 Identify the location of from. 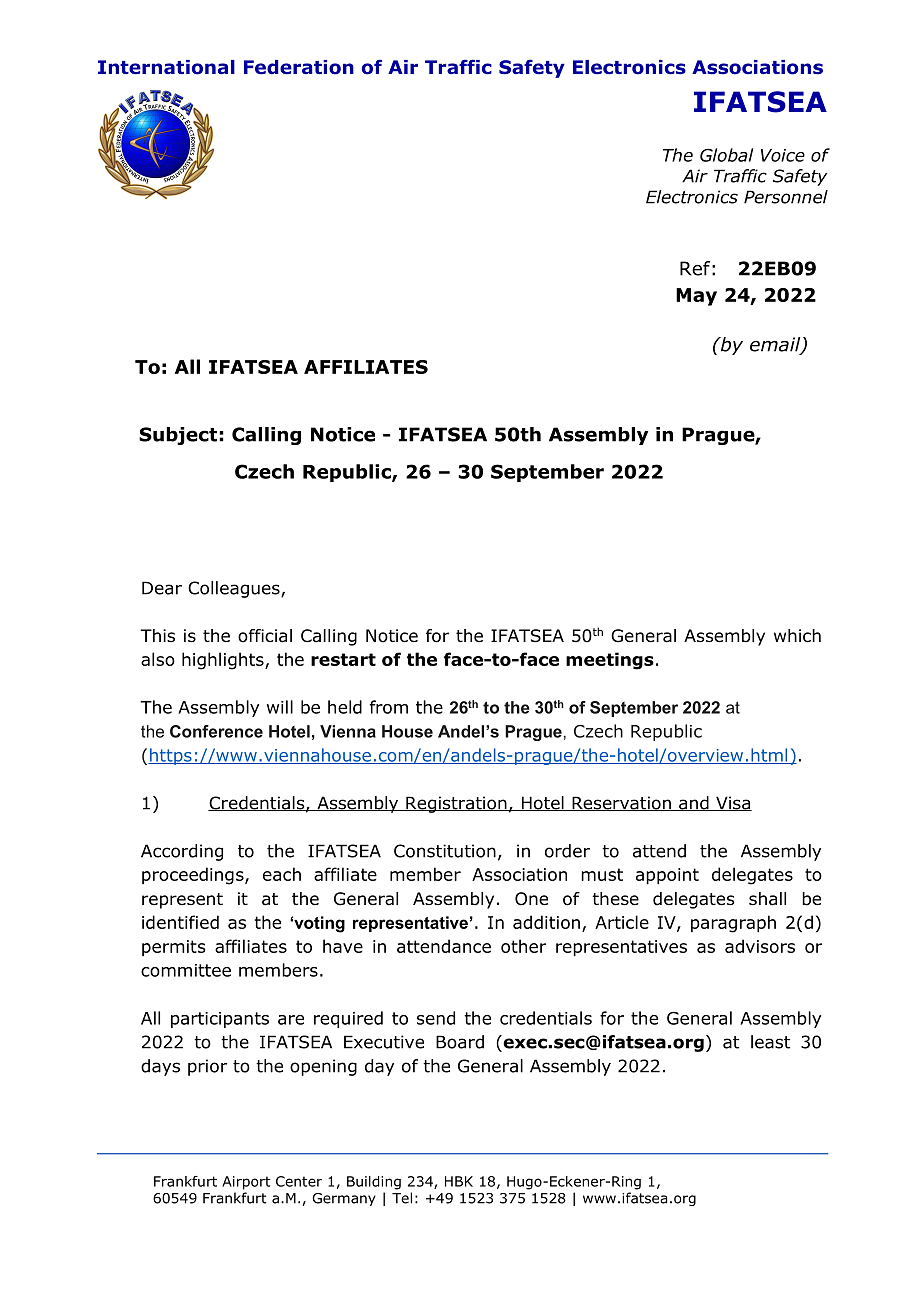
(389, 707).
